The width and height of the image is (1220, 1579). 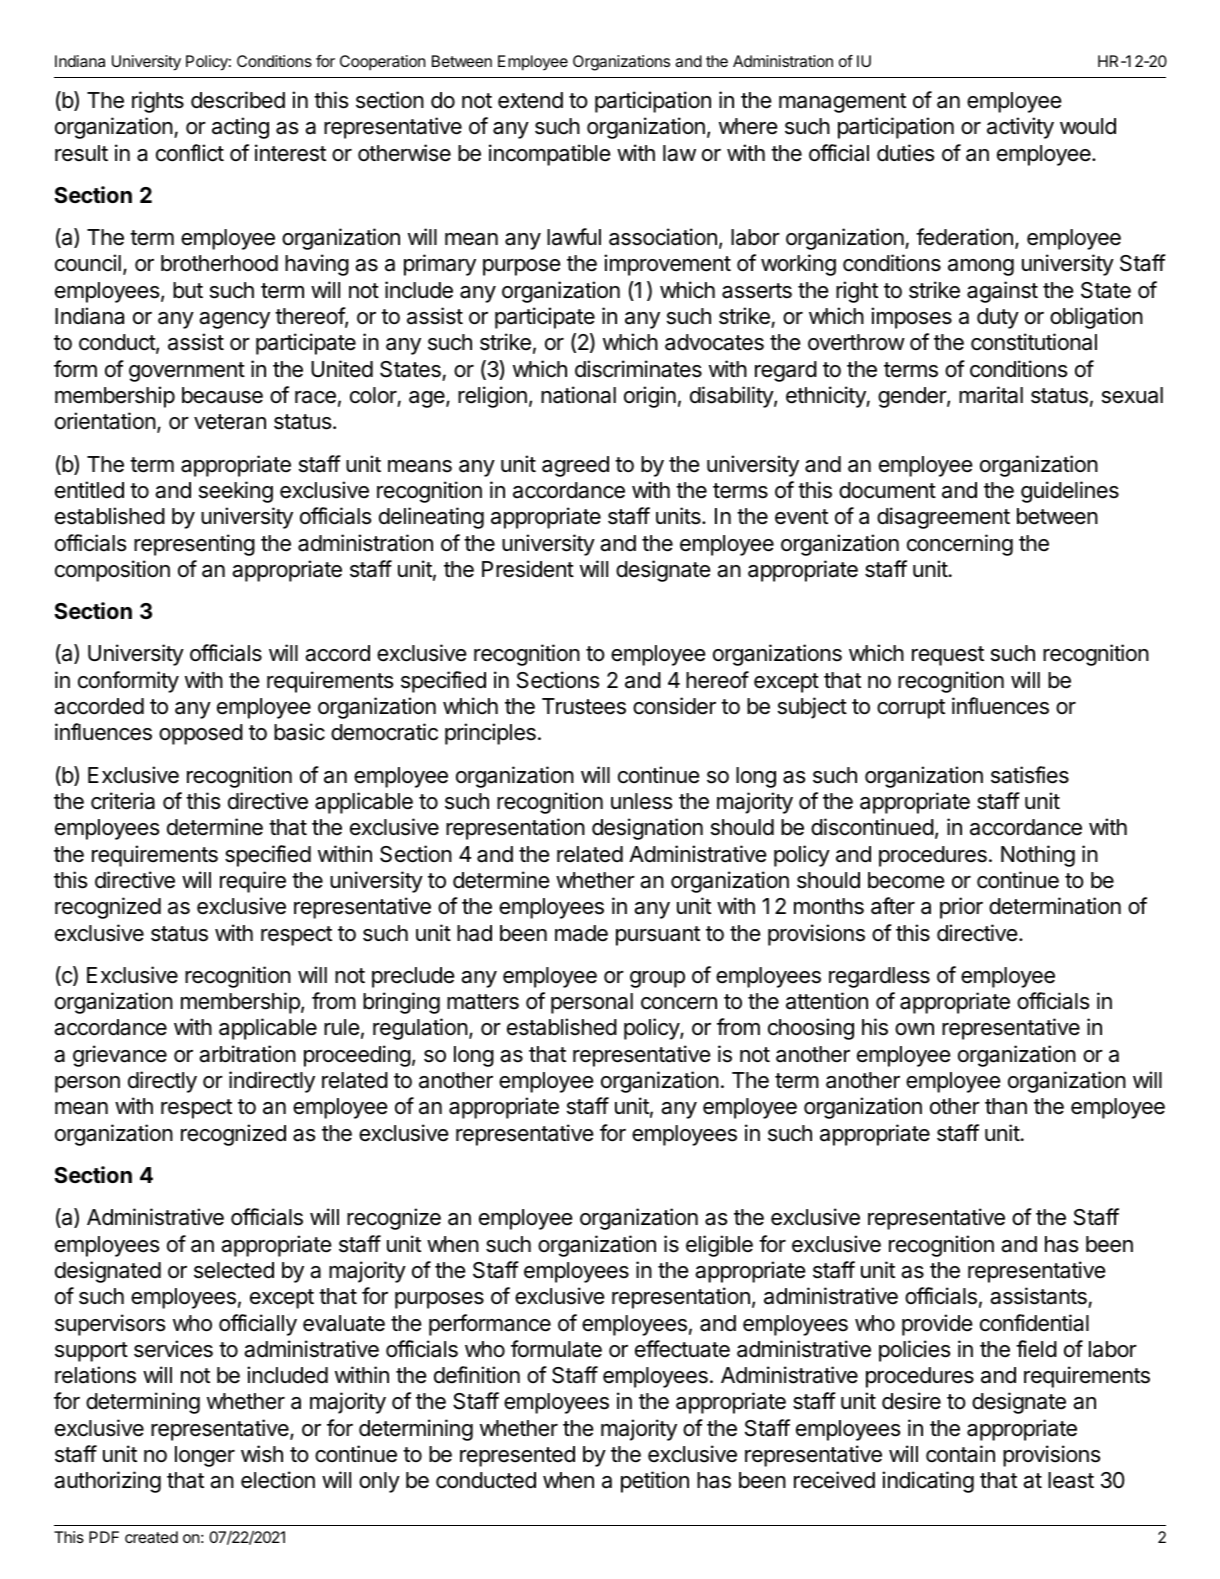 I want to click on satisfies, so click(x=1030, y=775).
